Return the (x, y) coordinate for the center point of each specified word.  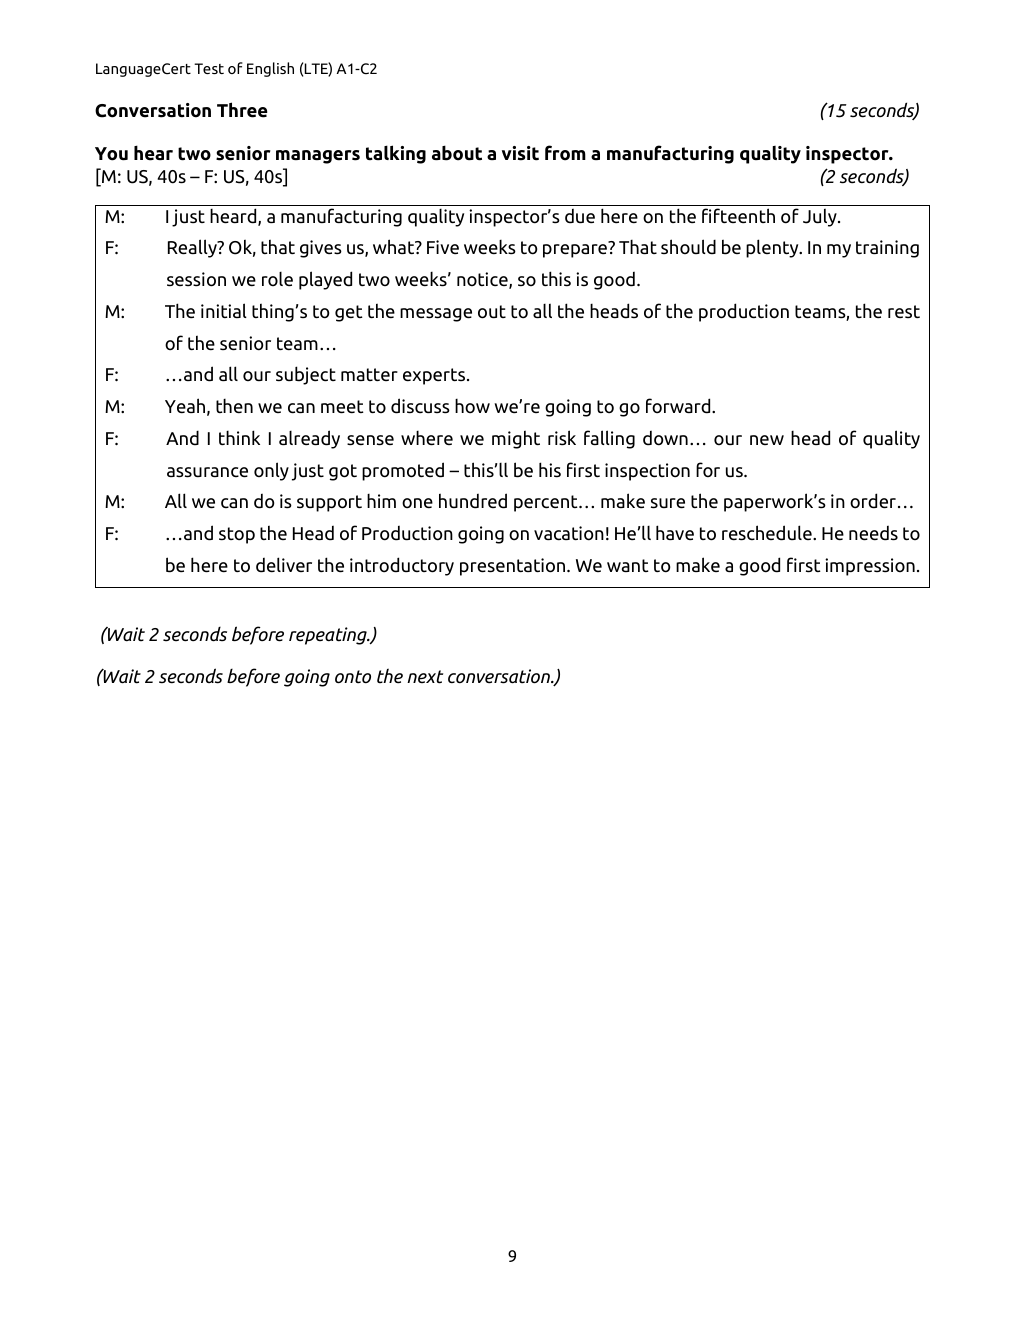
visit (520, 153)
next (425, 677)
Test (209, 68)
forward (679, 406)
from (565, 153)
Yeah (185, 406)
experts (435, 376)
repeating (329, 636)
